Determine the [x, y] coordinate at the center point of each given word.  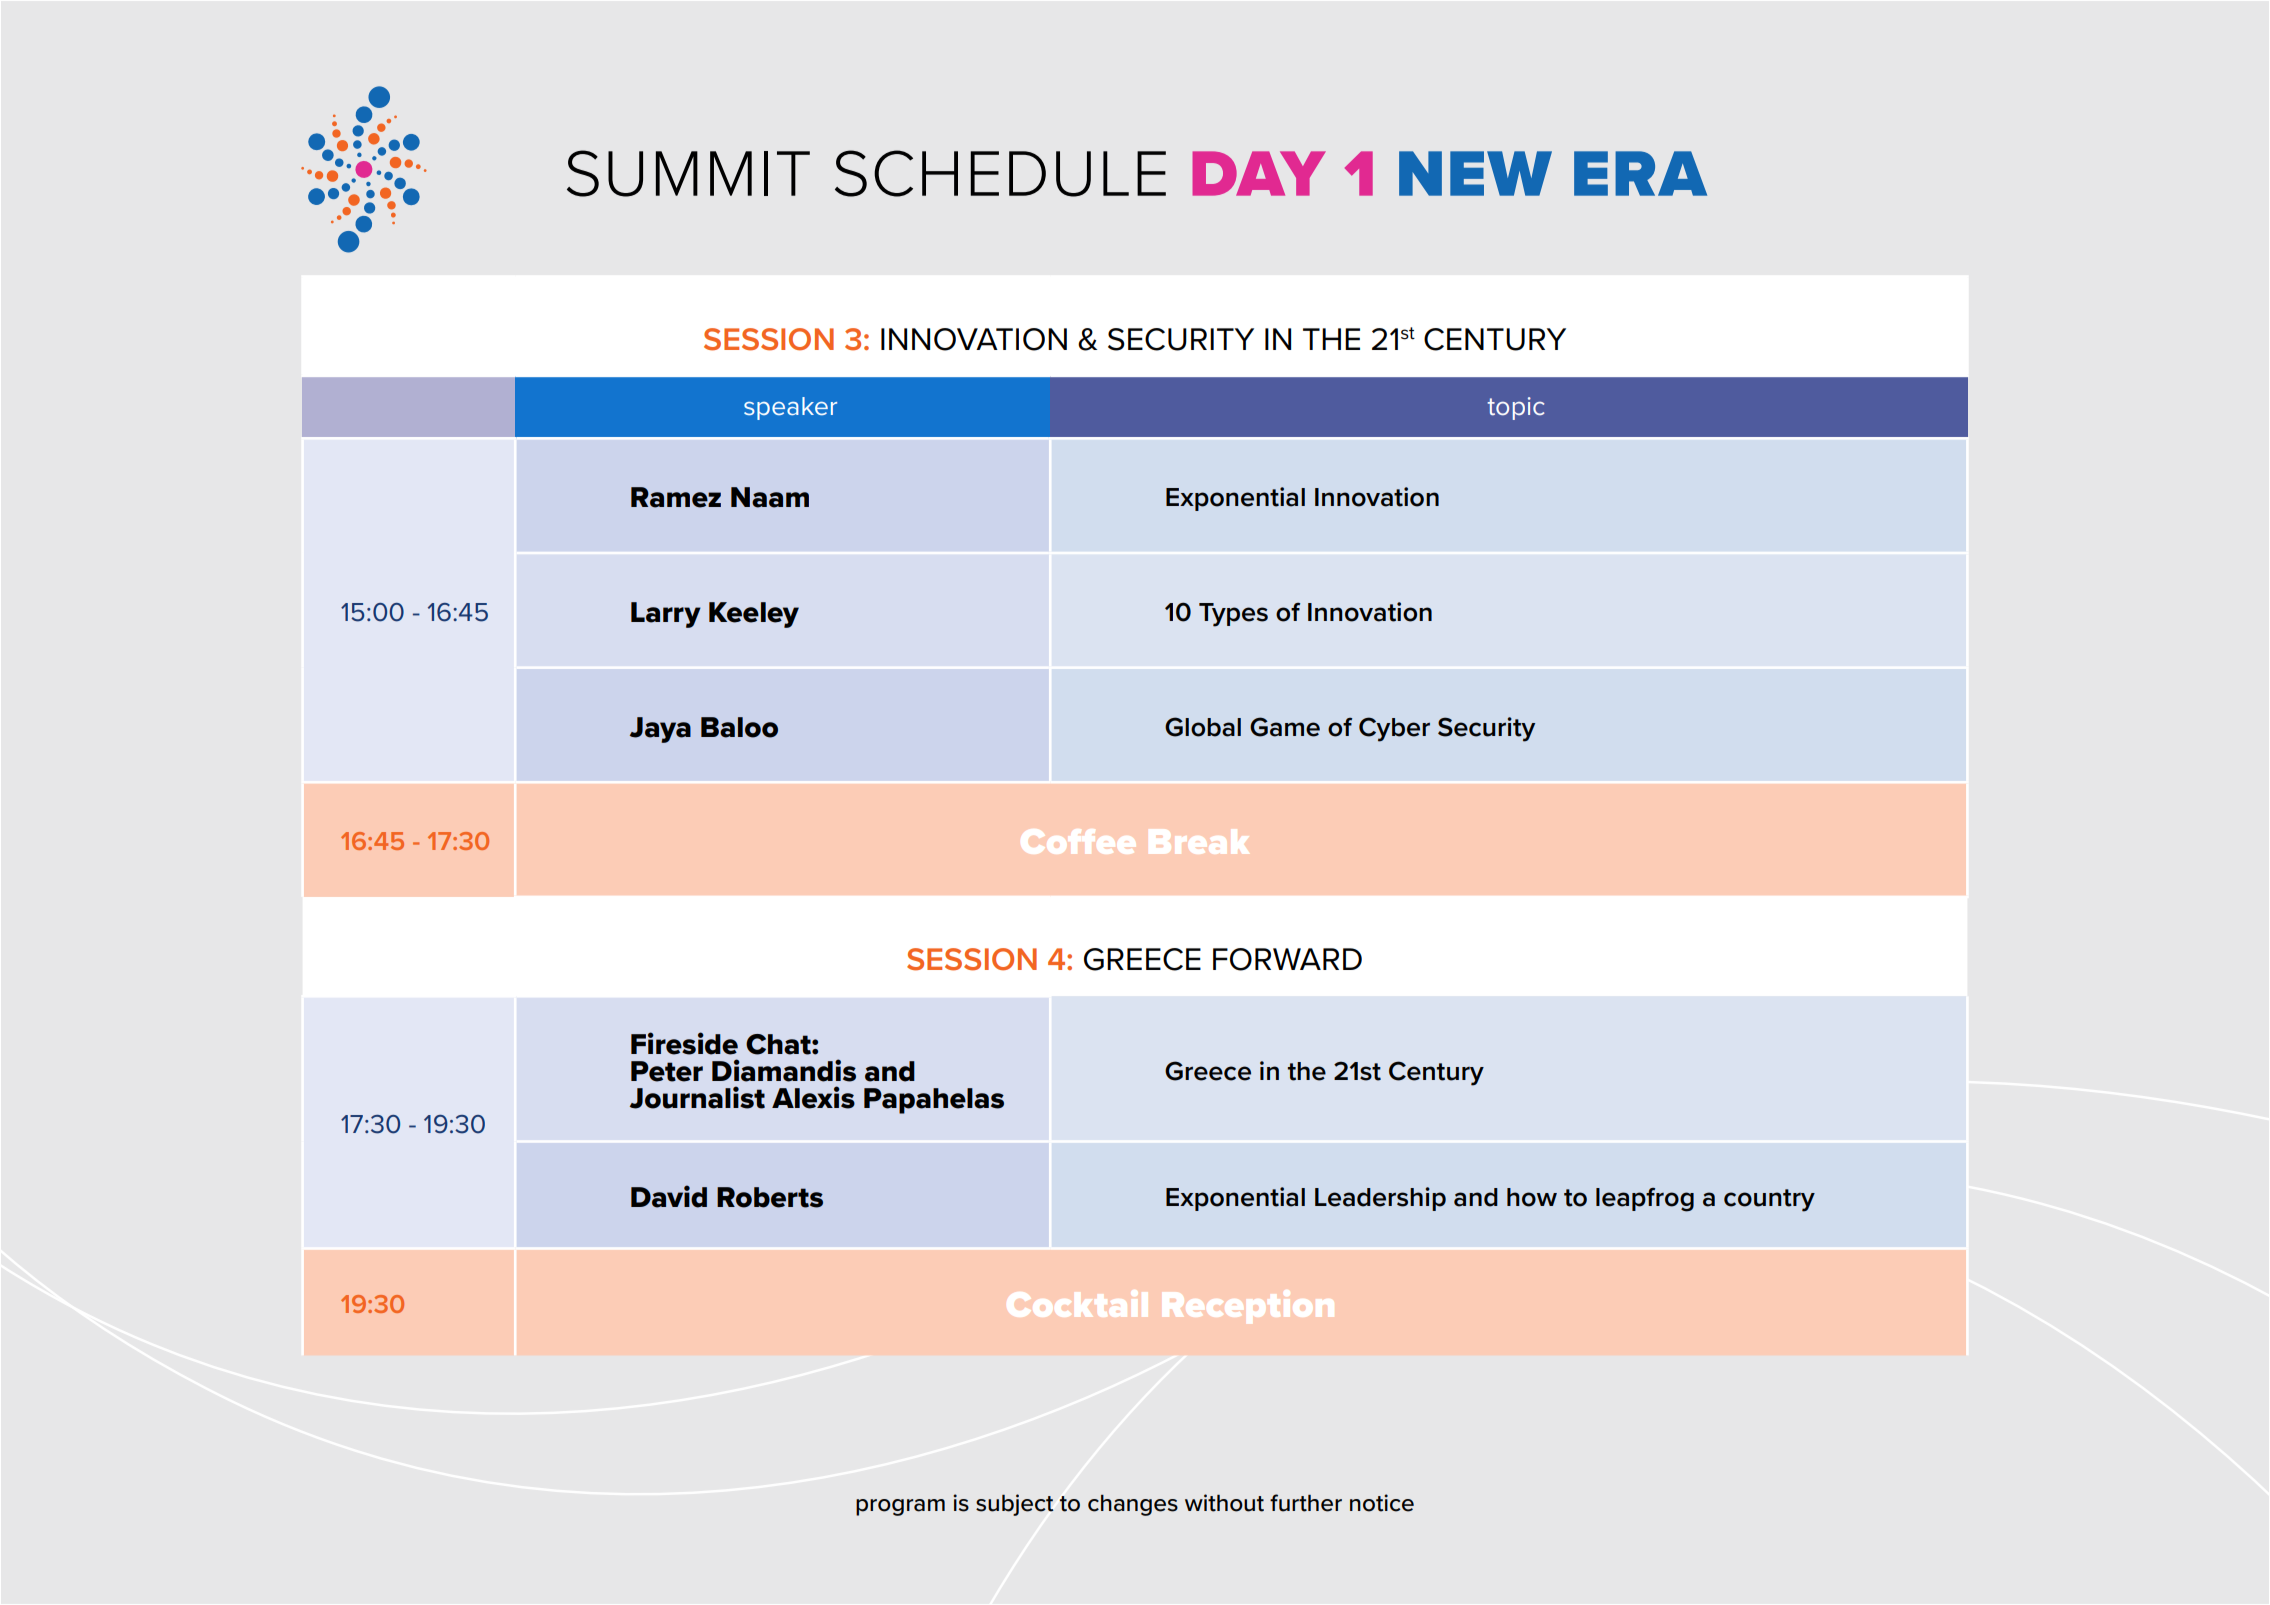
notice [1382, 1503]
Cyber [1394, 729]
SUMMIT [688, 173]
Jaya [660, 730]
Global [1203, 727]
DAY [1259, 173]
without [1224, 1503]
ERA [1640, 173]
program [900, 1507]
